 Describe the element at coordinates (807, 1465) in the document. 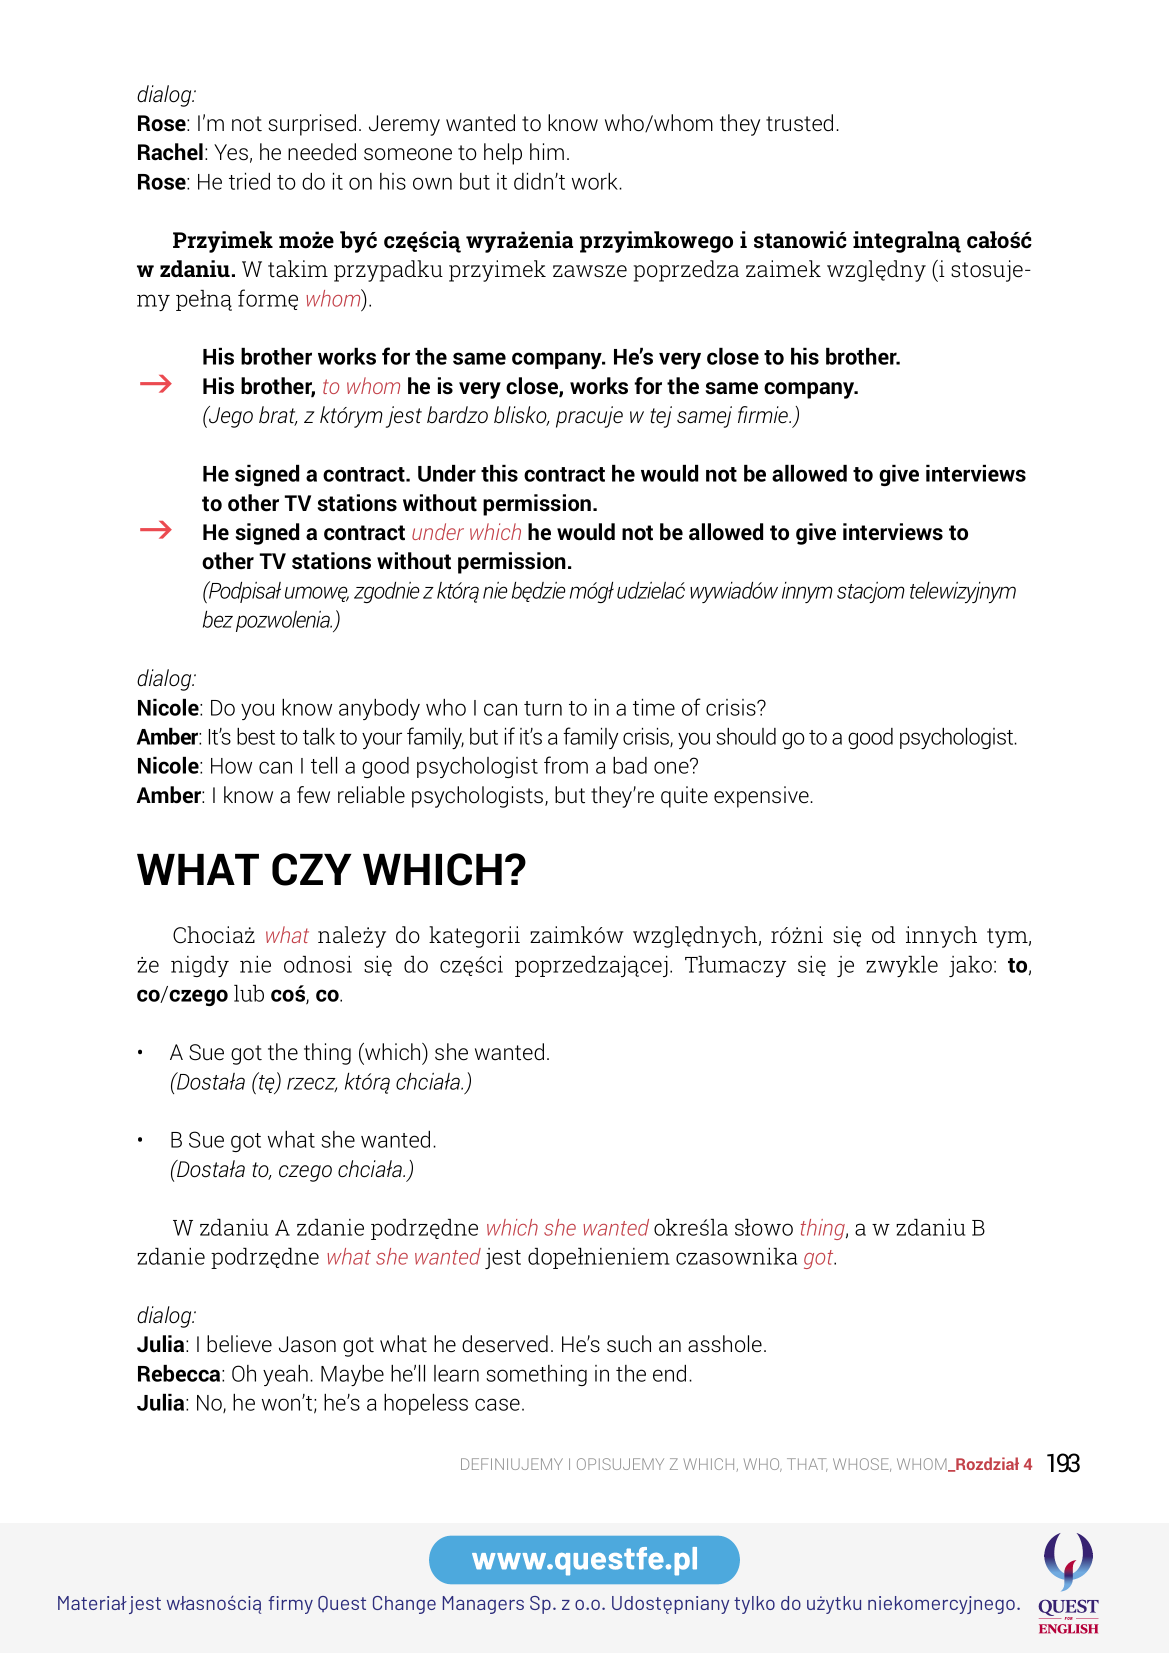

I see `THAT` at that location.
